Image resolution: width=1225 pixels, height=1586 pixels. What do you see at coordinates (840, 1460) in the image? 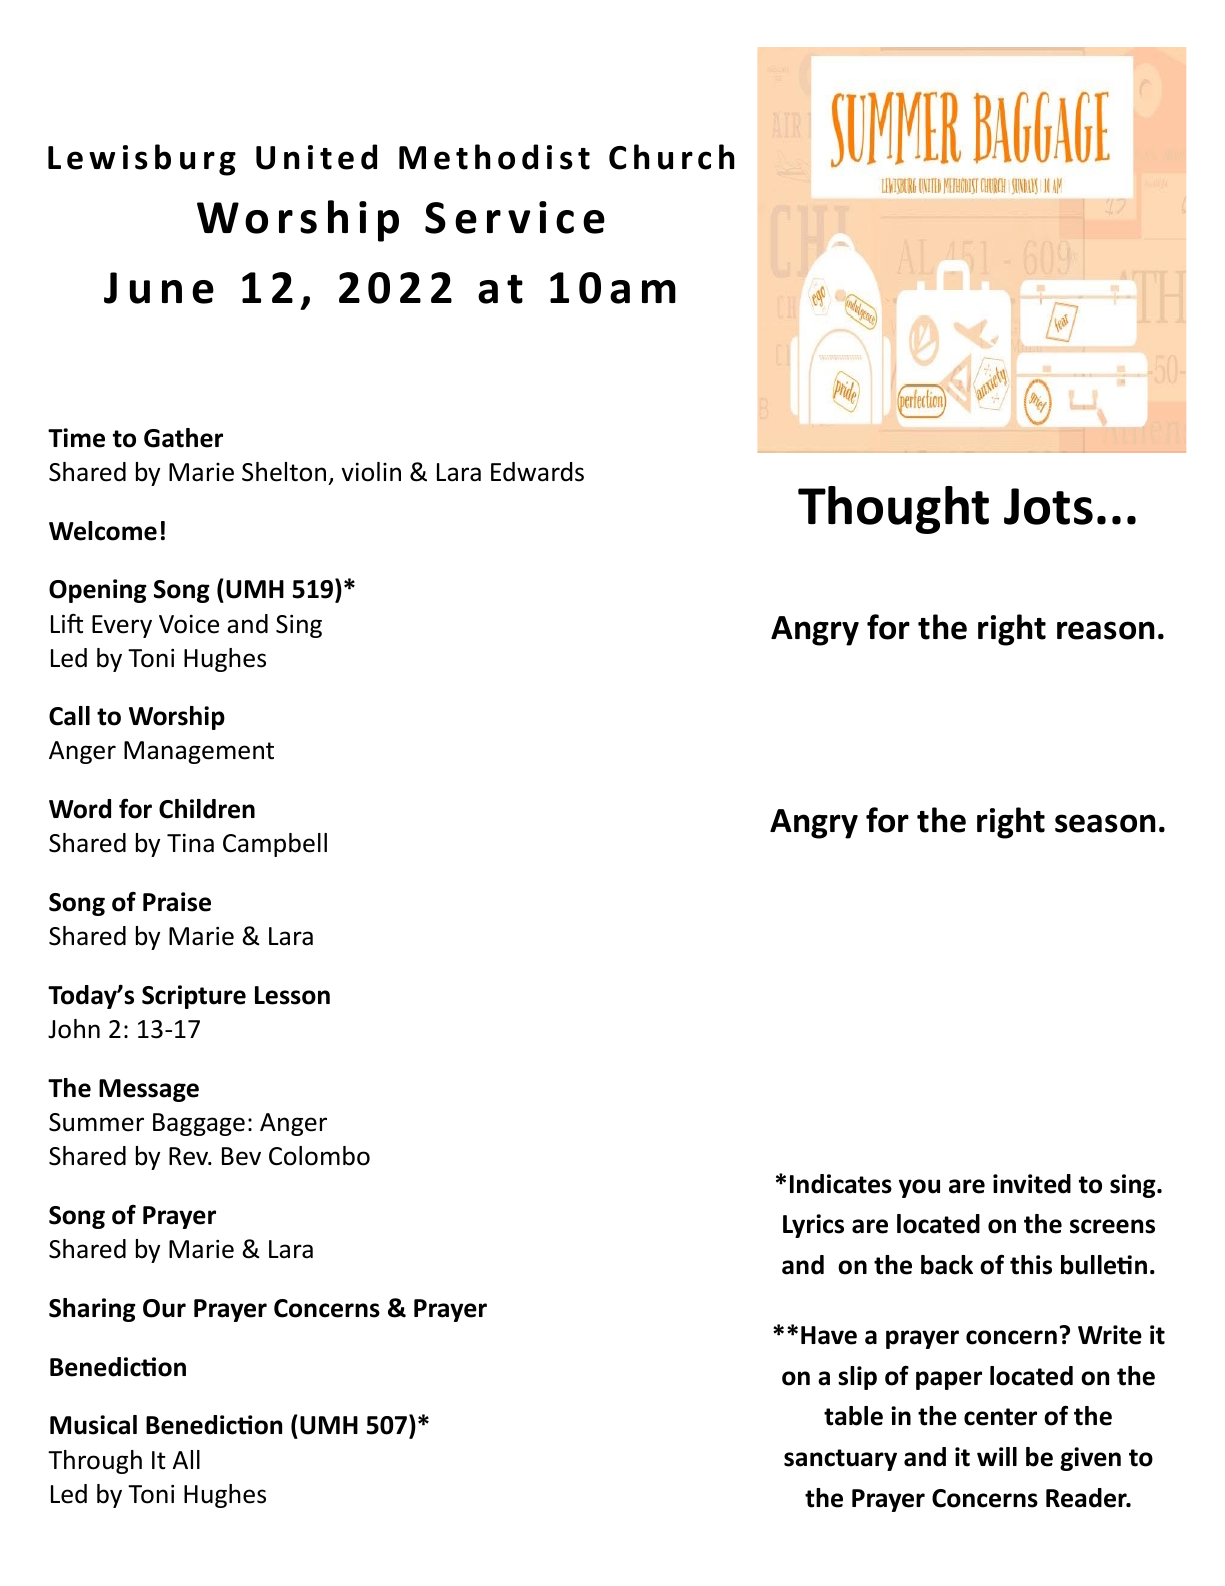
I see `sanctuary` at bounding box center [840, 1460].
